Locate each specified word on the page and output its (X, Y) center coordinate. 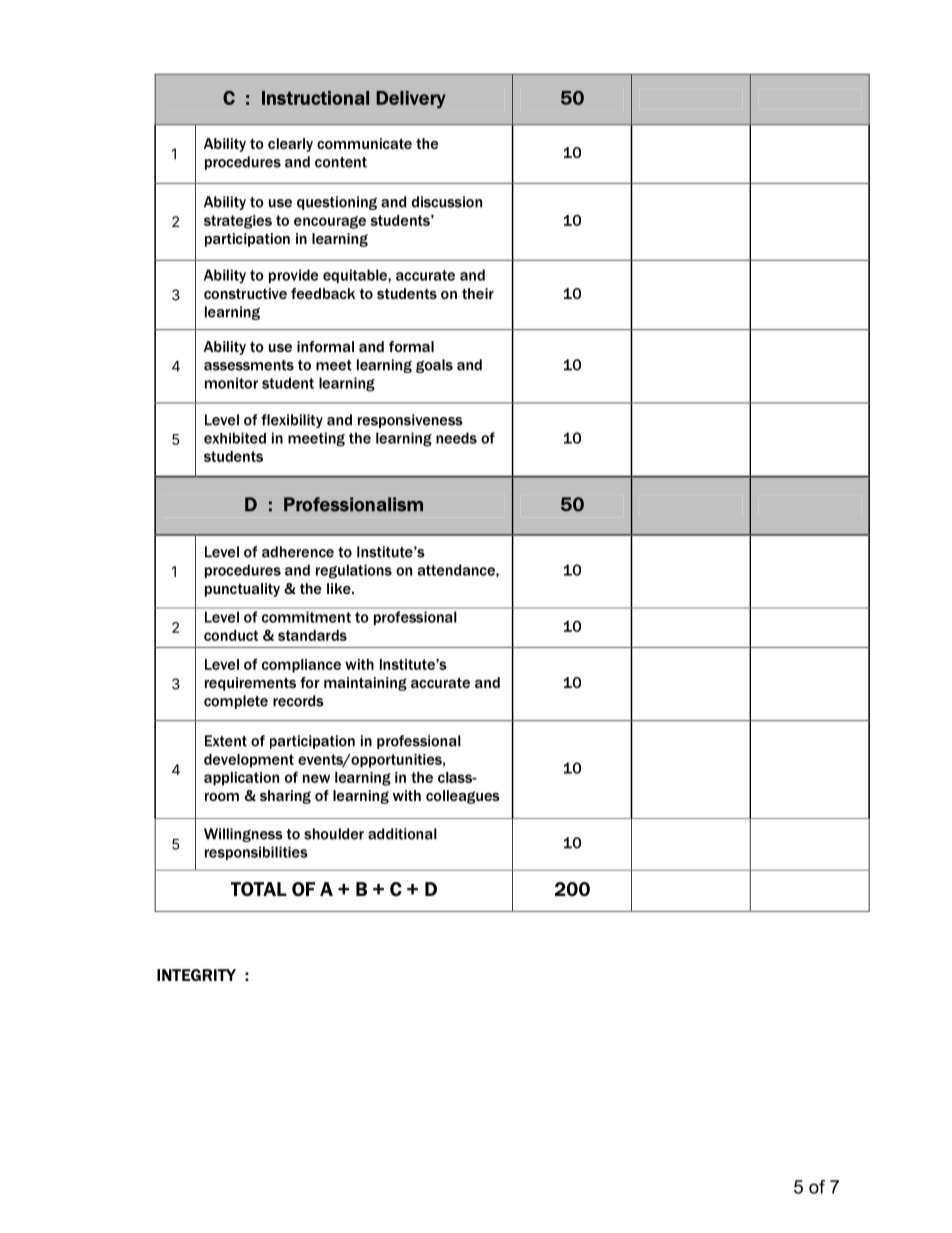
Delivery (411, 100)
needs (456, 438)
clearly (290, 145)
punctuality (242, 590)
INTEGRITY (196, 975)
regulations (354, 571)
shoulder (334, 834)
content (341, 162)
